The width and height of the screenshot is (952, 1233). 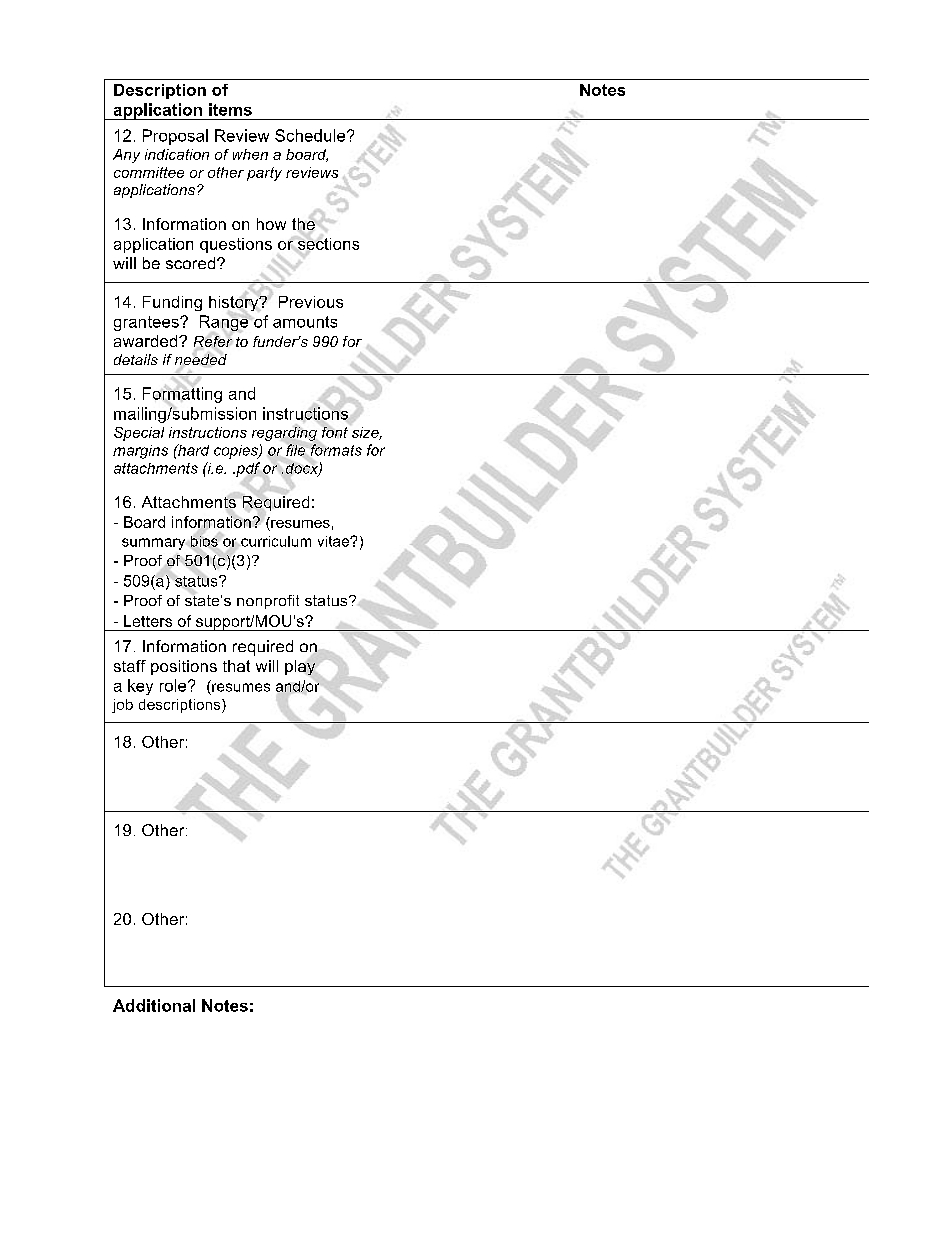 I want to click on role, so click(x=174, y=685).
